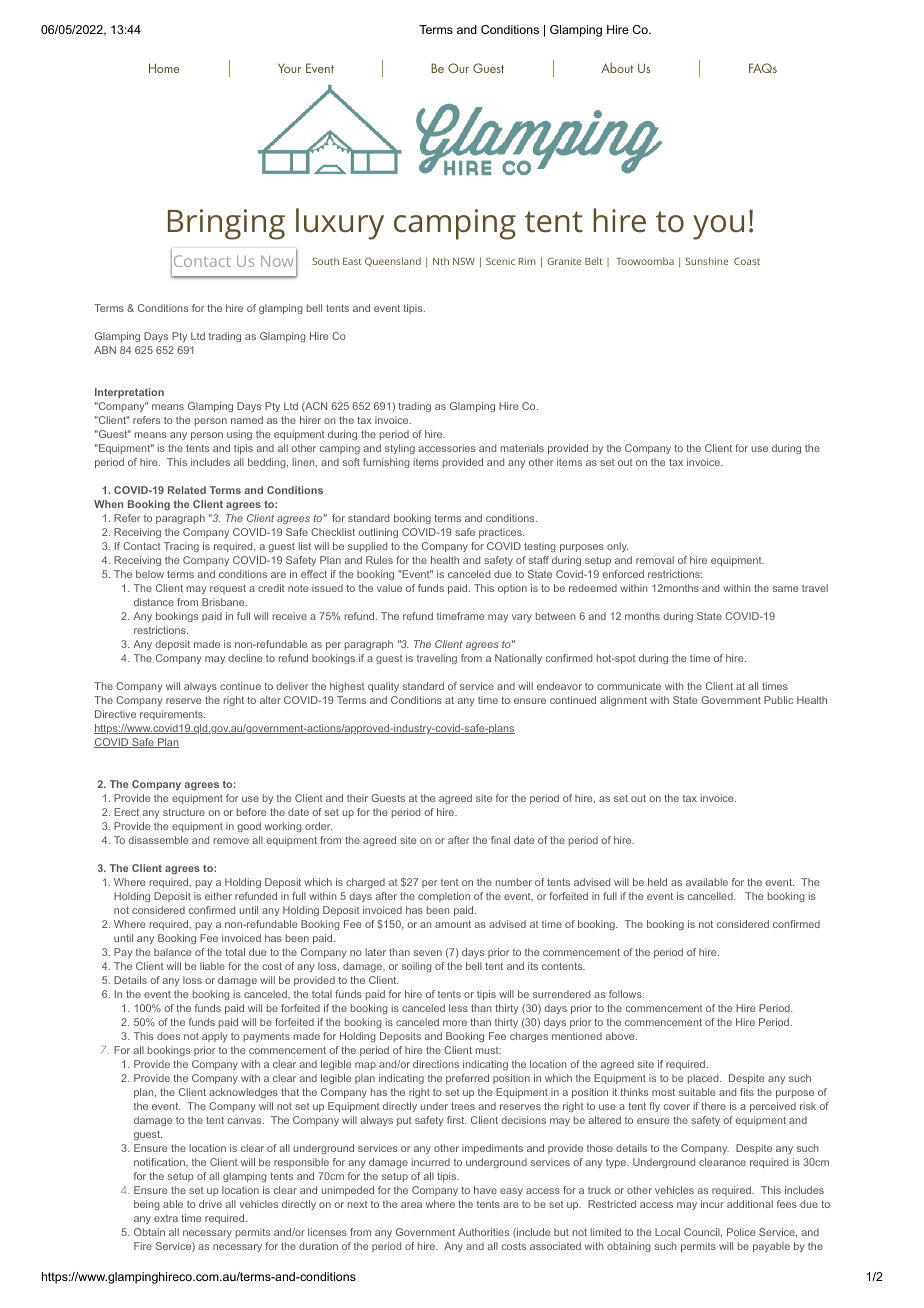  What do you see at coordinates (711, 896) in the screenshot?
I see `cancelled` at bounding box center [711, 896].
